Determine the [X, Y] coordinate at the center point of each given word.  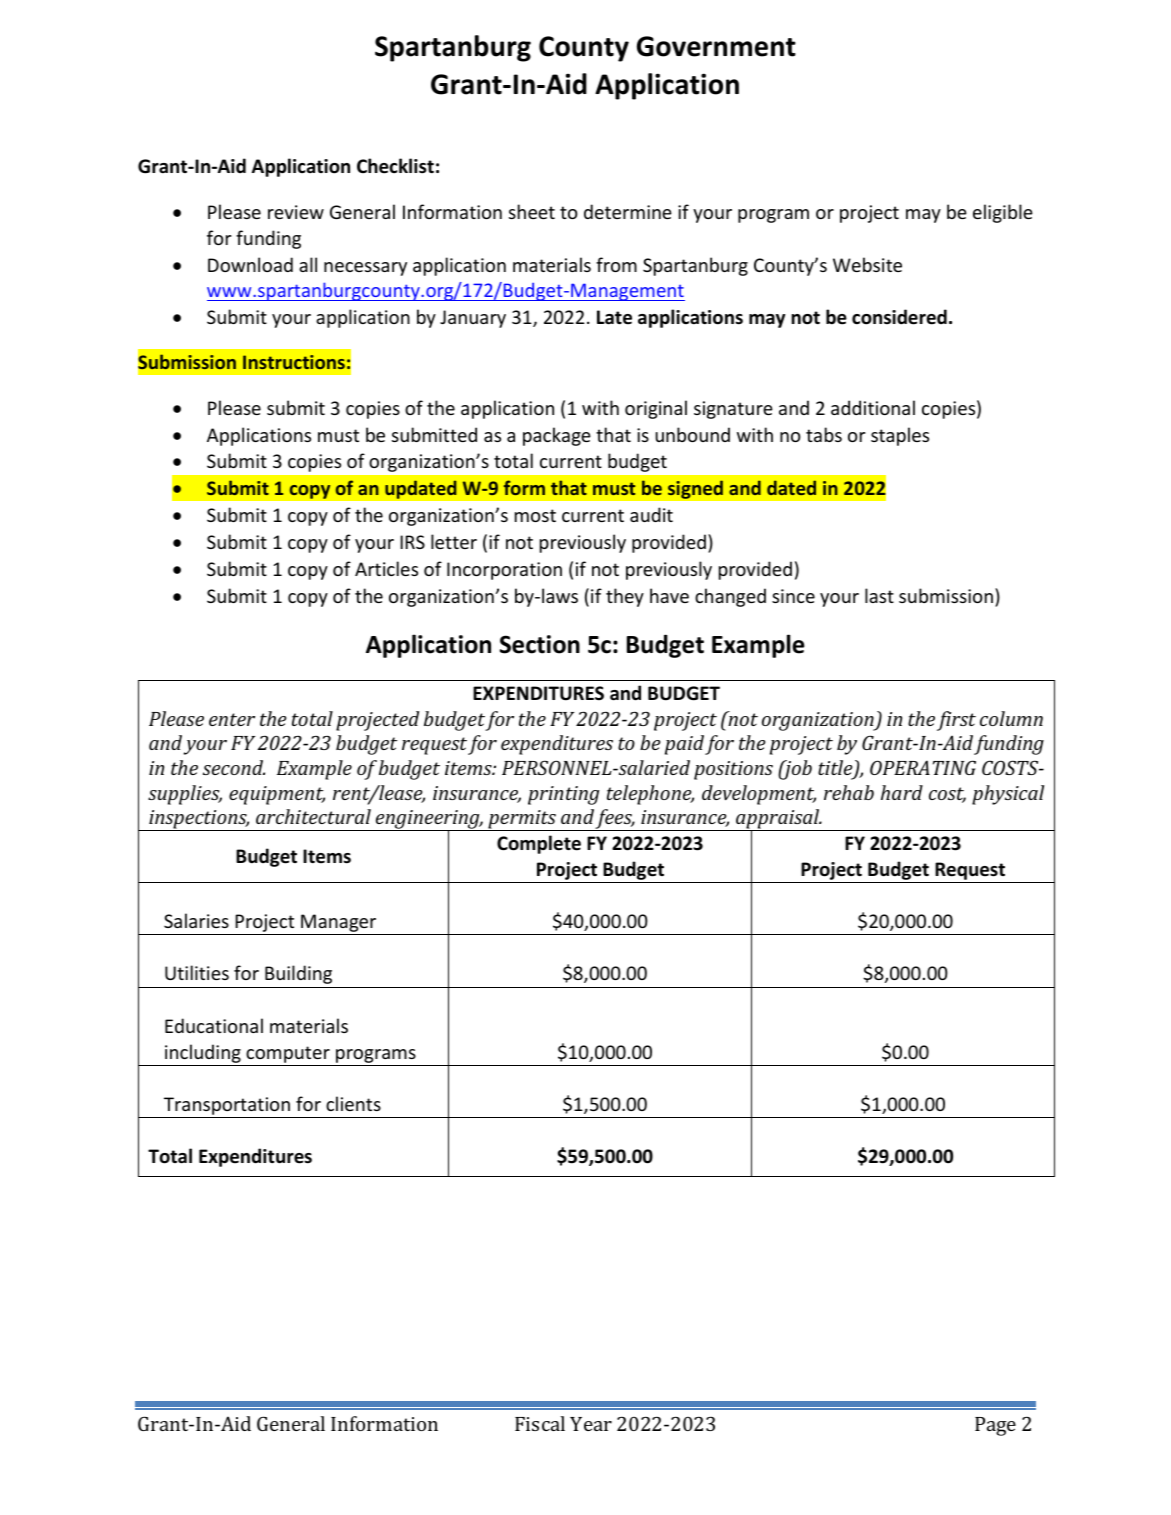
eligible [1003, 213]
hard [902, 792]
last [879, 595]
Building [298, 974]
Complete [539, 844]
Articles [386, 568]
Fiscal [540, 1423]
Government [716, 46]
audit [651, 514]
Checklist [395, 166]
